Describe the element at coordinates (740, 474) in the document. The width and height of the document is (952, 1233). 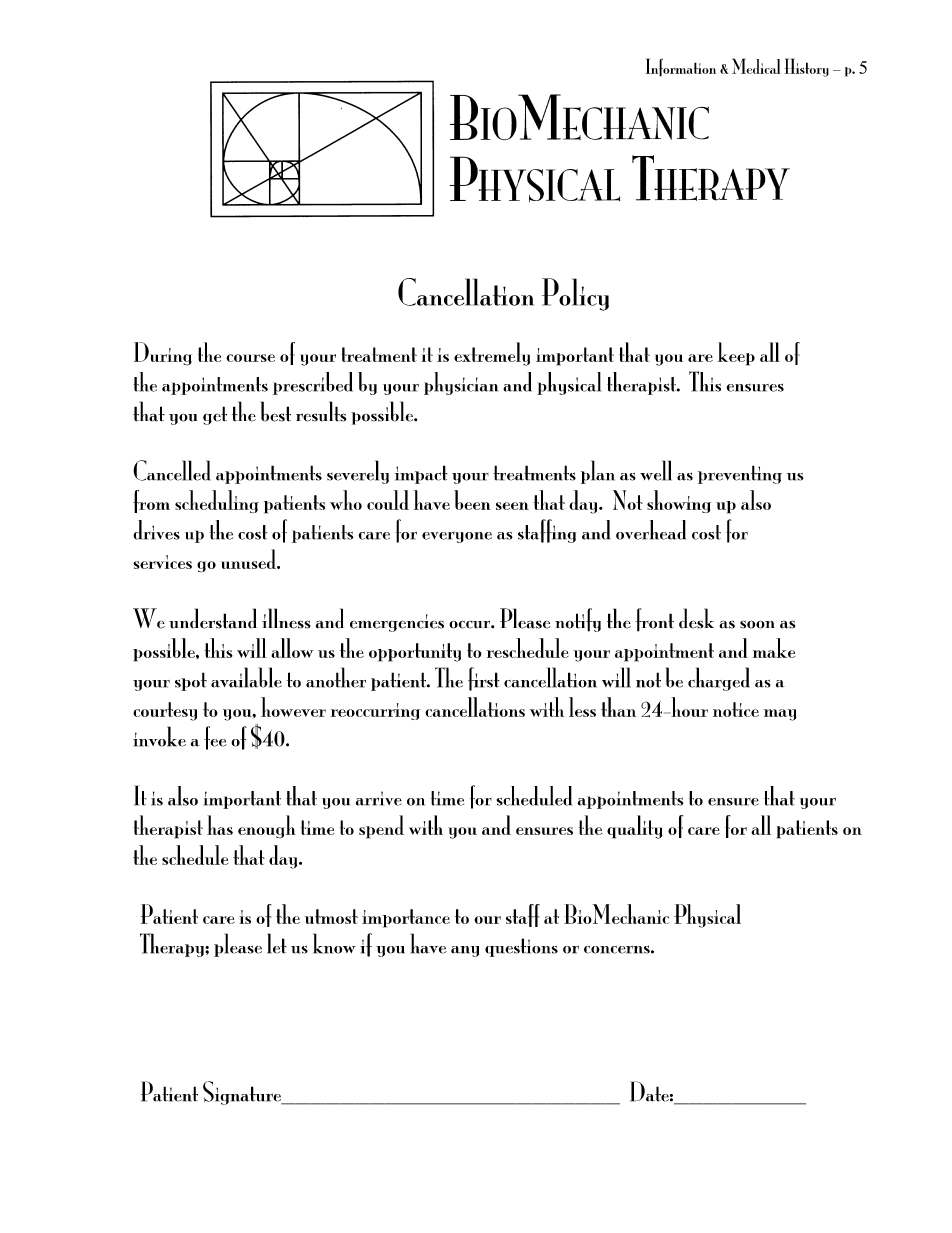
I see `preventing` at that location.
